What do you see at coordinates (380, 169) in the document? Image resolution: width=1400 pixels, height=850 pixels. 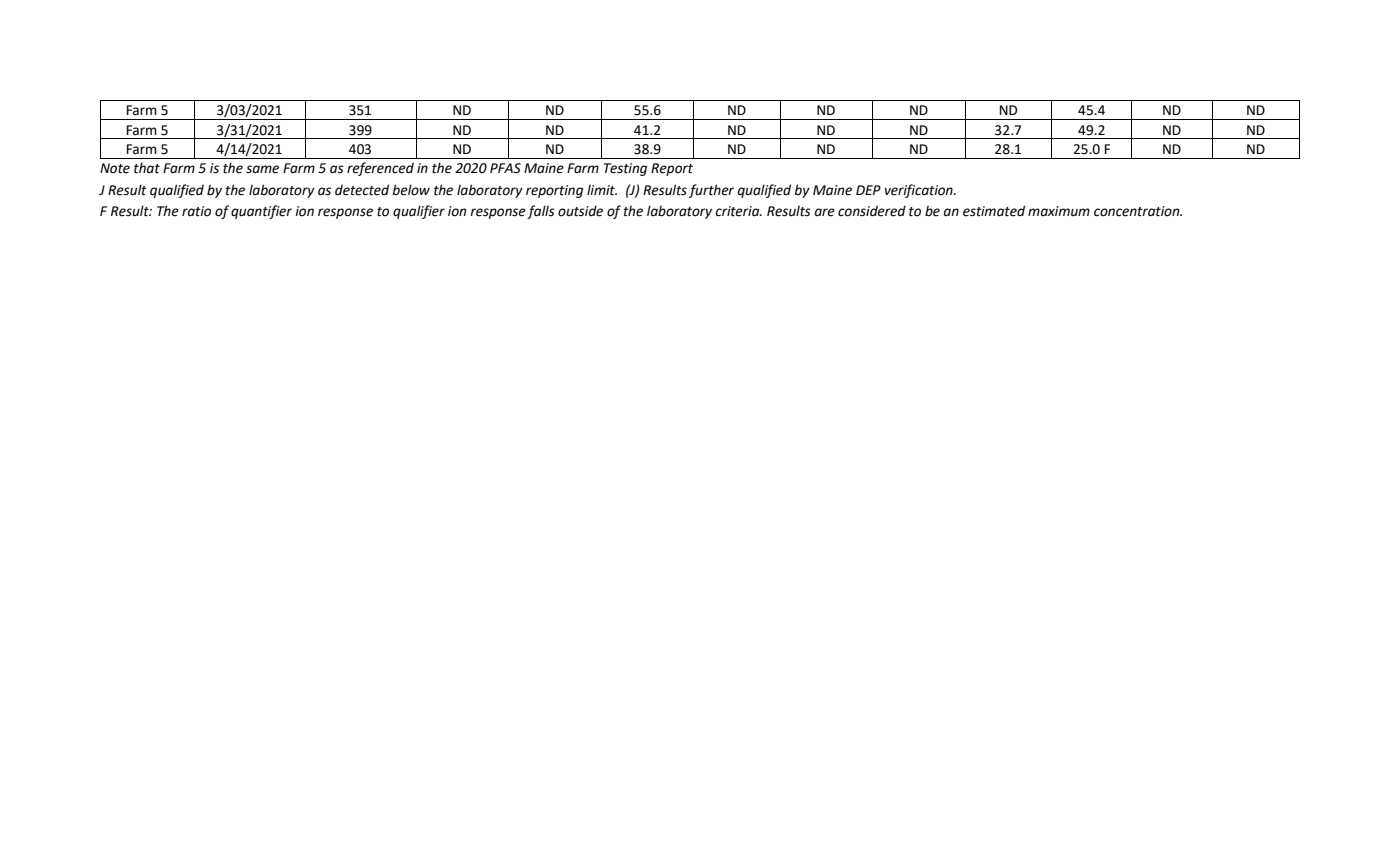 I see `referenced` at bounding box center [380, 169].
